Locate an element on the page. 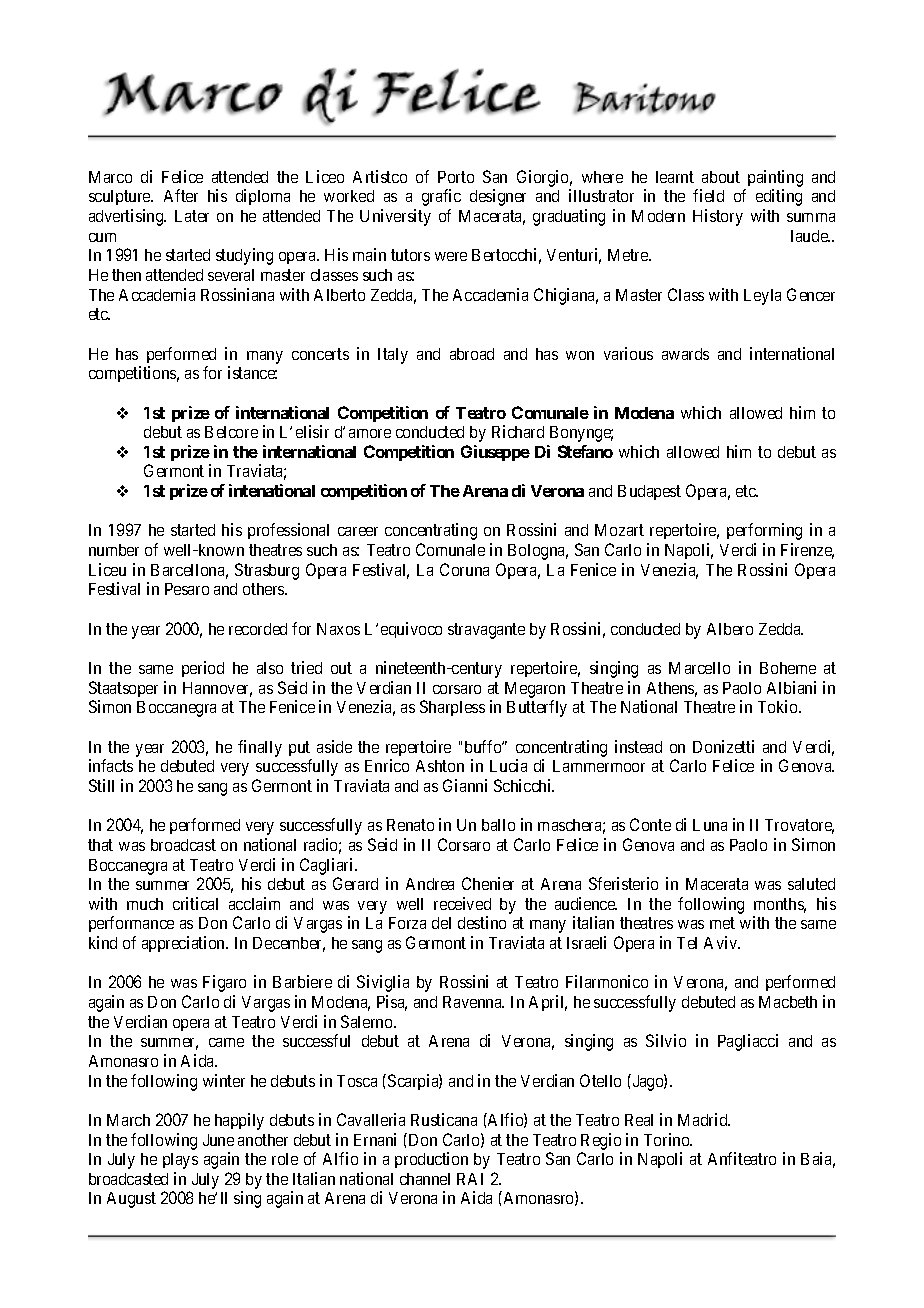 The image size is (924, 1308). Budapest is located at coordinates (649, 492).
